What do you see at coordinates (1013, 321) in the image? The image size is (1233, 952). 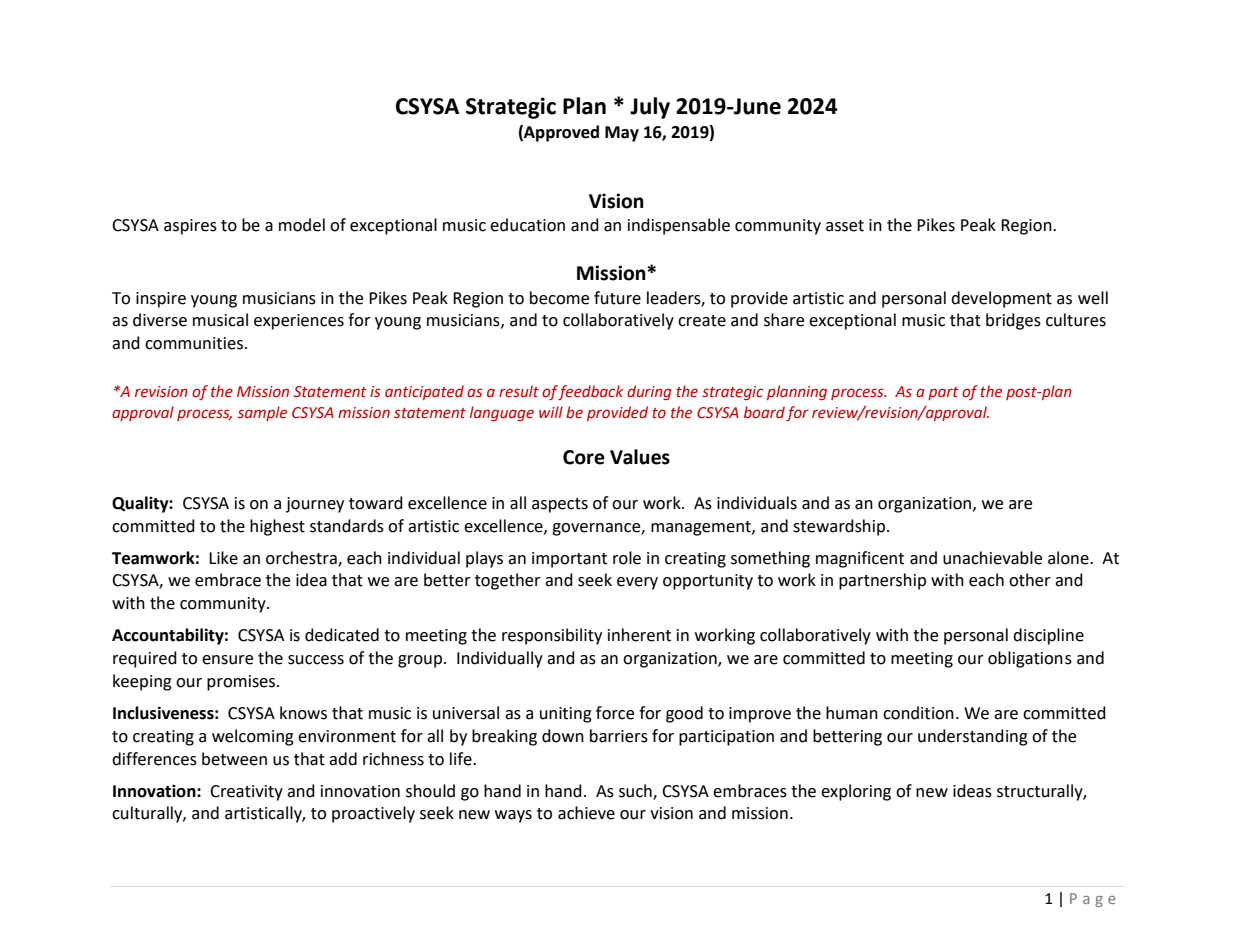 I see `bridges` at bounding box center [1013, 321].
